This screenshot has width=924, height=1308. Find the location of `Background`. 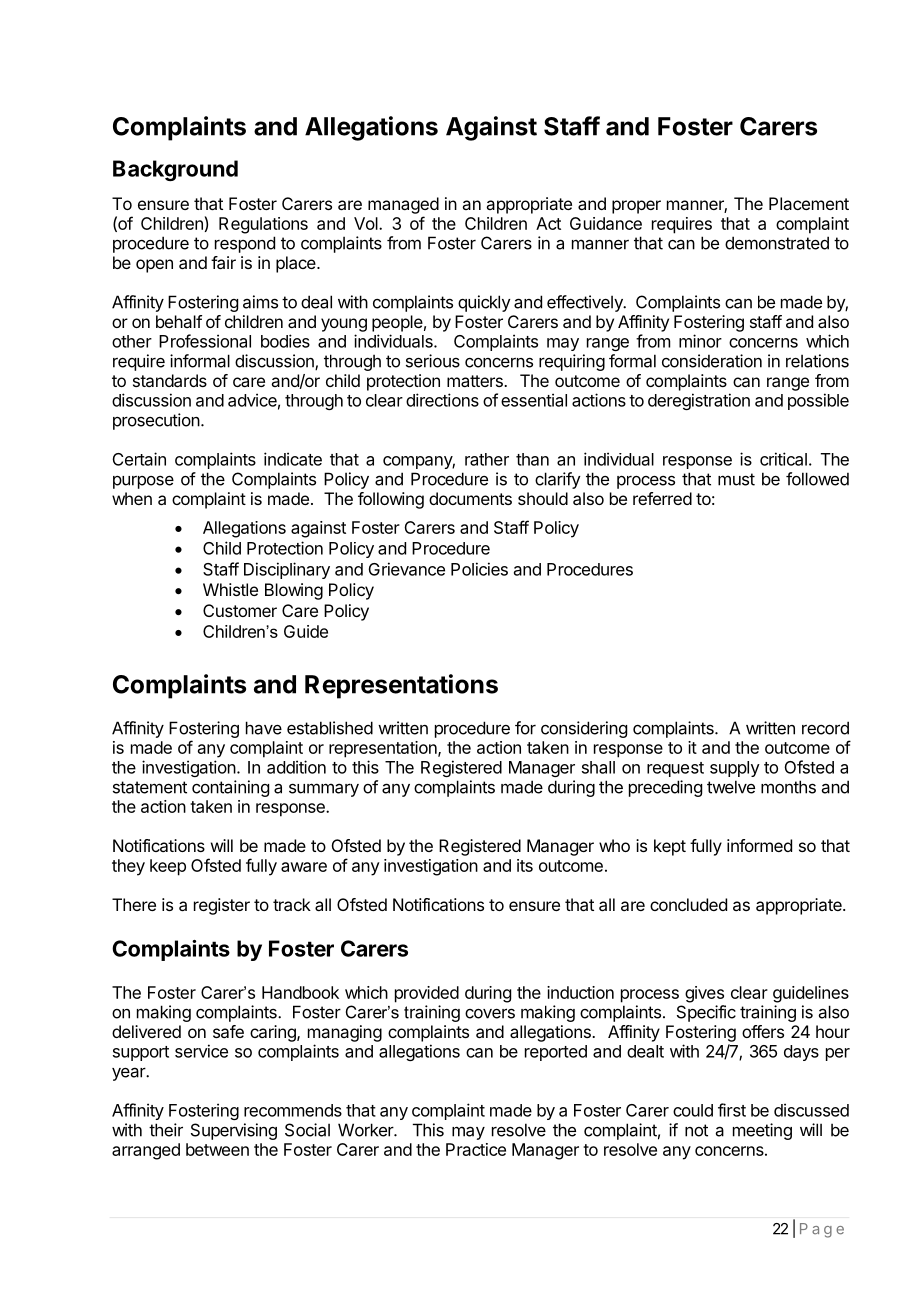

Background is located at coordinates (175, 170).
